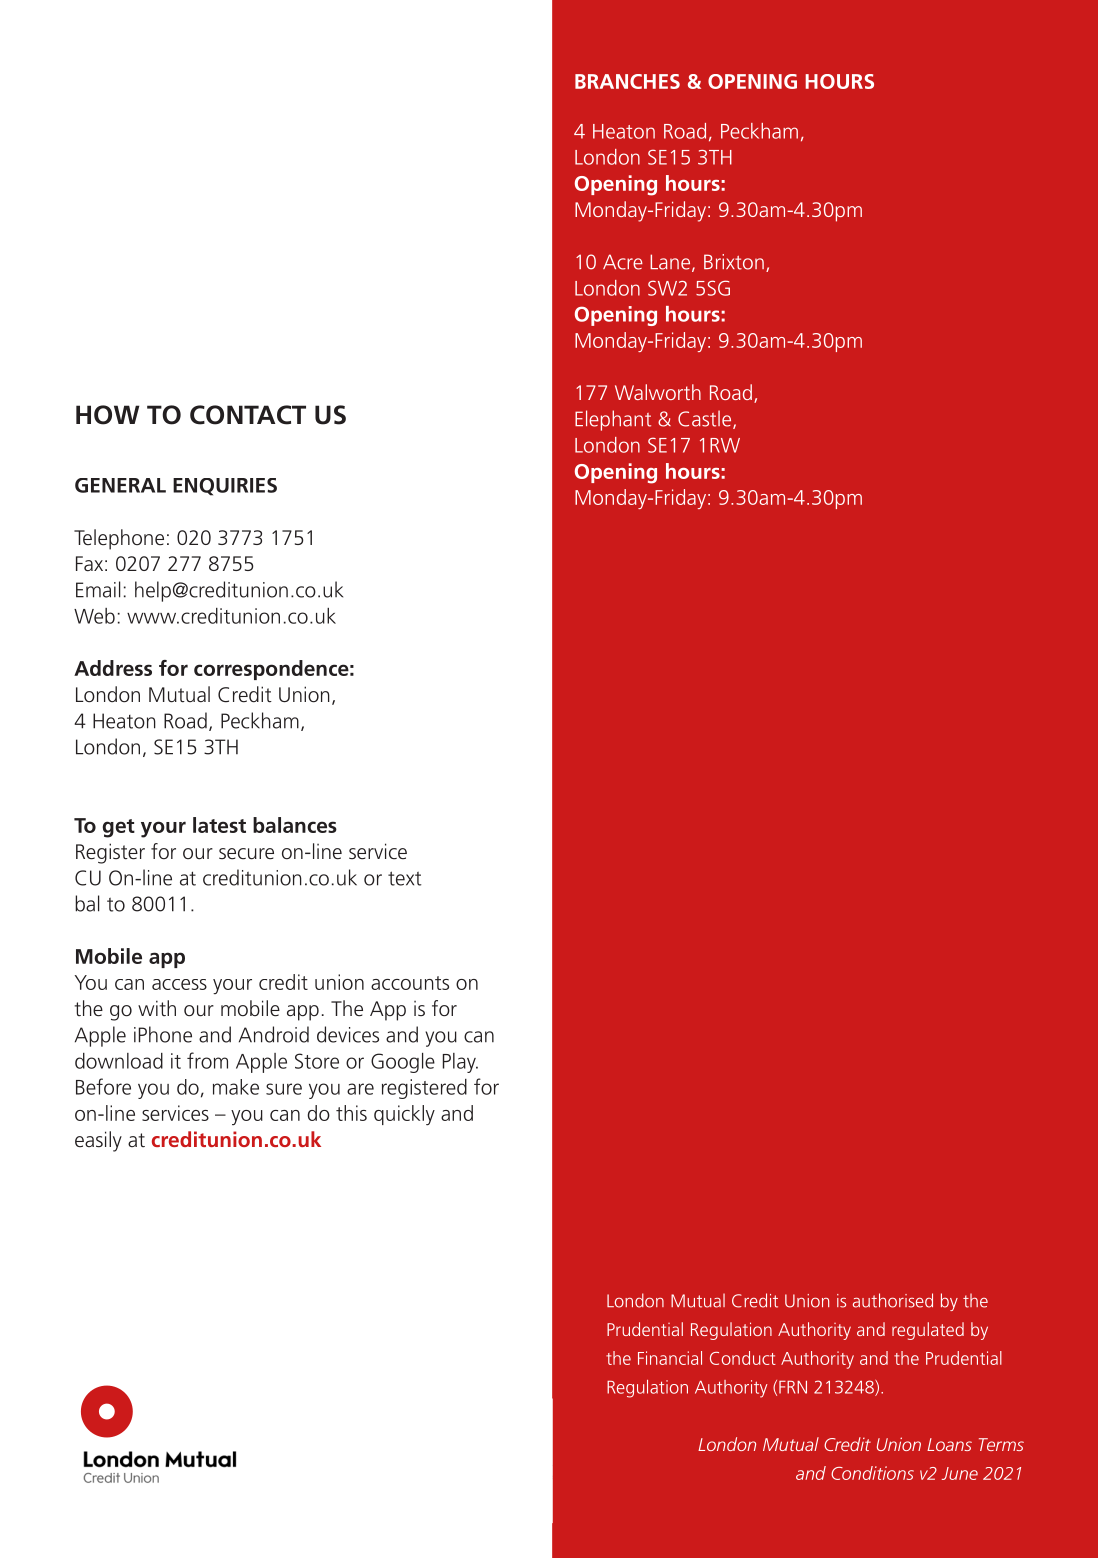  Describe the element at coordinates (219, 825) in the screenshot. I see `latest` at that location.
